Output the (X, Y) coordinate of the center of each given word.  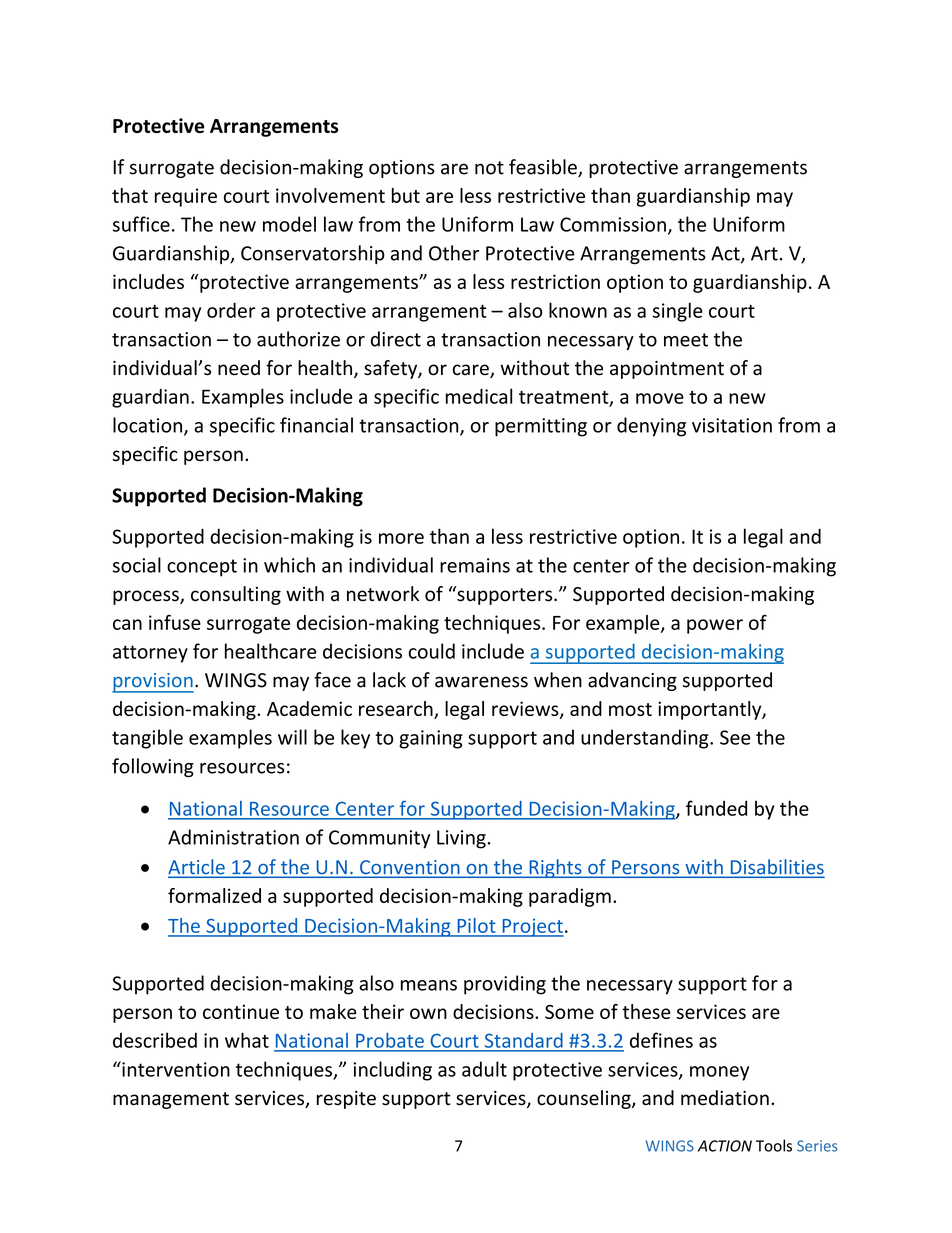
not (489, 168)
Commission (613, 224)
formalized (214, 895)
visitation (732, 425)
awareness (481, 682)
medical (479, 396)
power (715, 626)
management (171, 1100)
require (186, 197)
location (149, 426)
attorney (150, 654)
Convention (410, 868)
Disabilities (776, 868)
